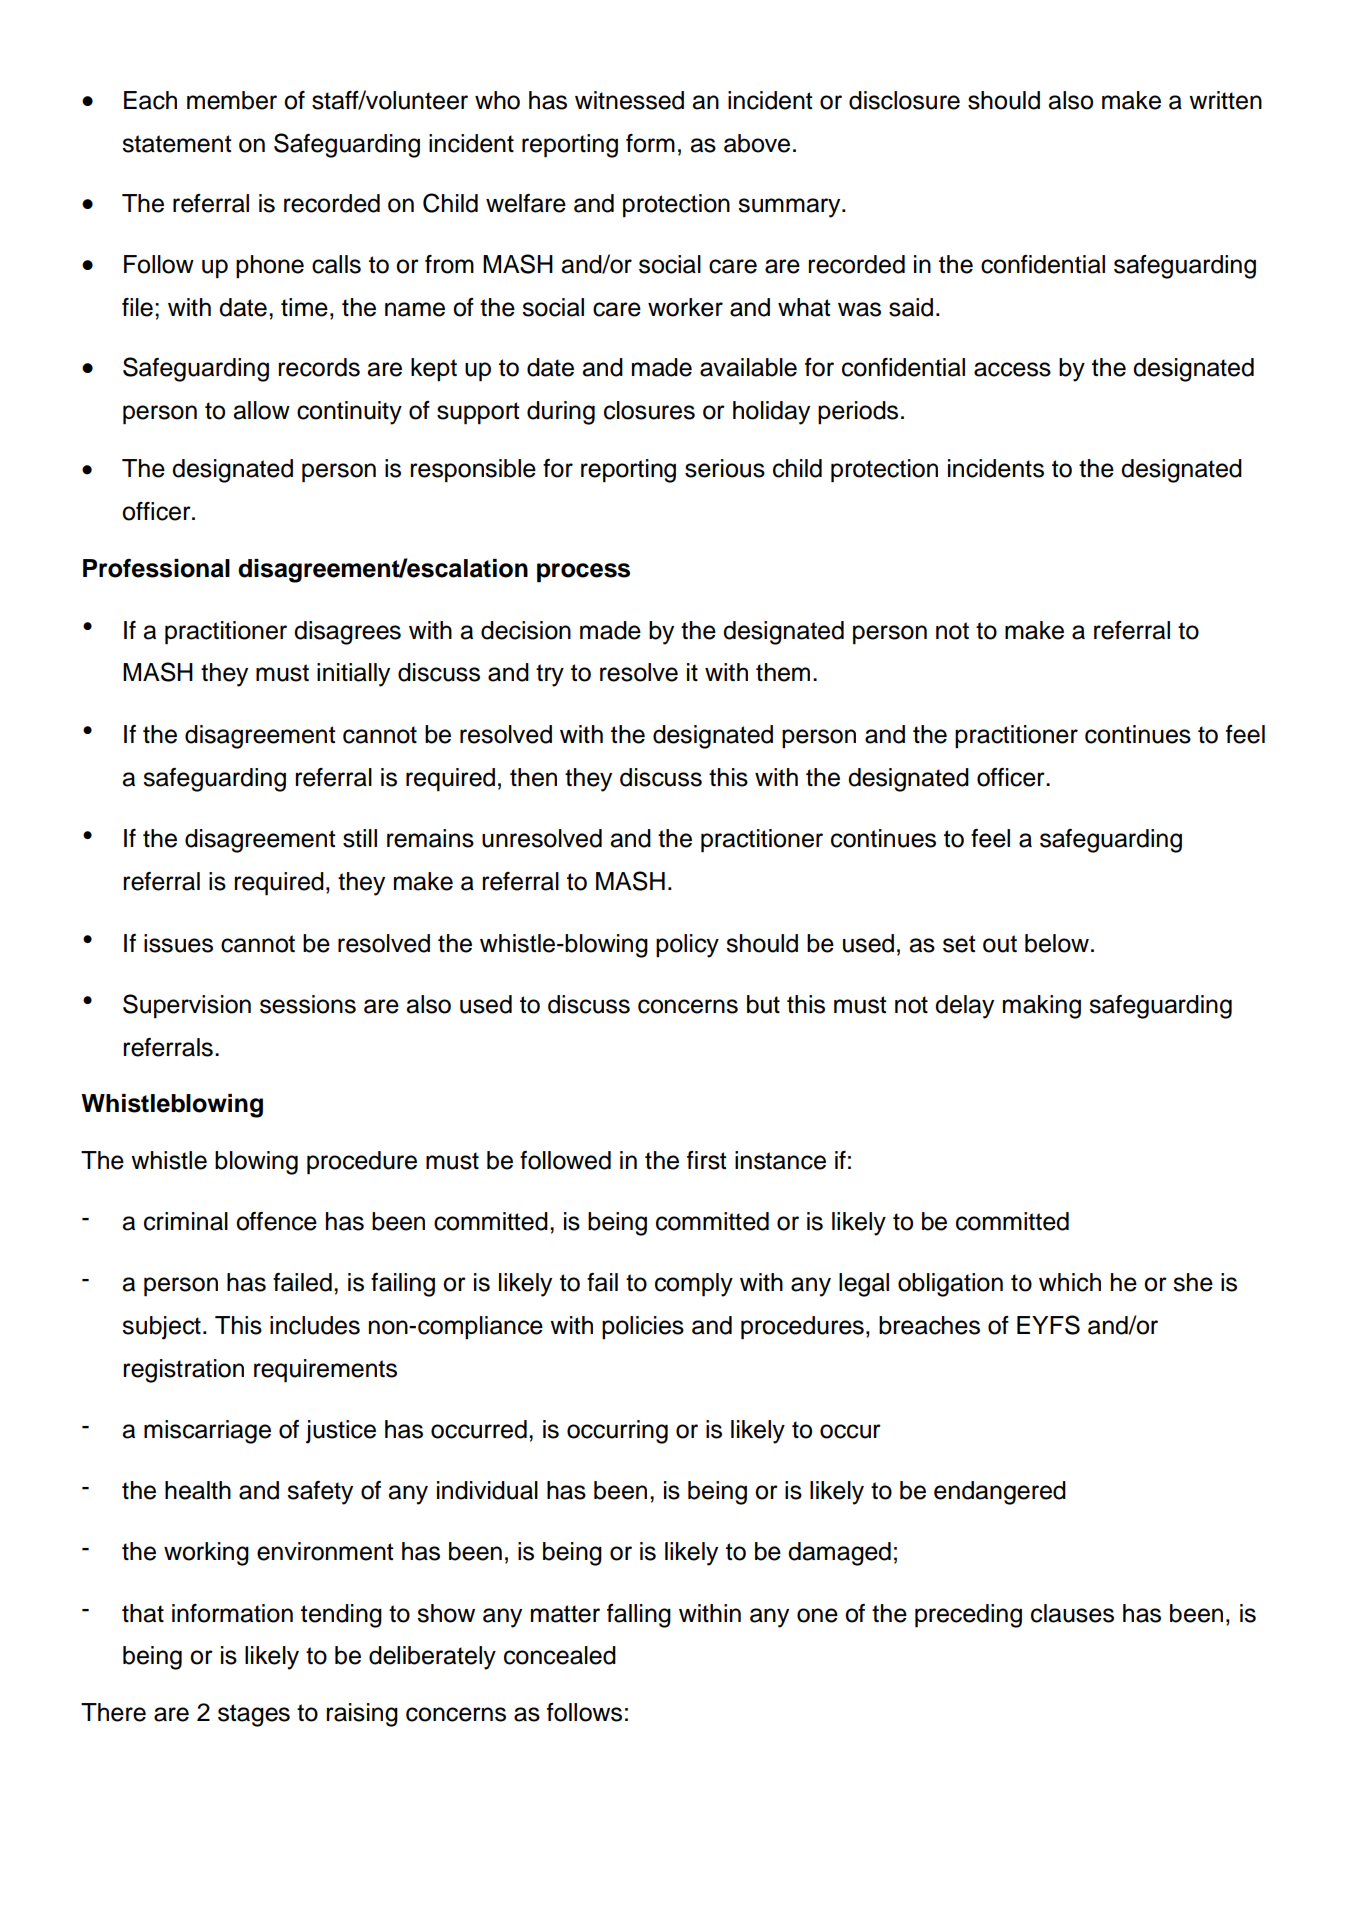 This screenshot has width=1348, height=1906. I want to click on first, so click(707, 1160).
